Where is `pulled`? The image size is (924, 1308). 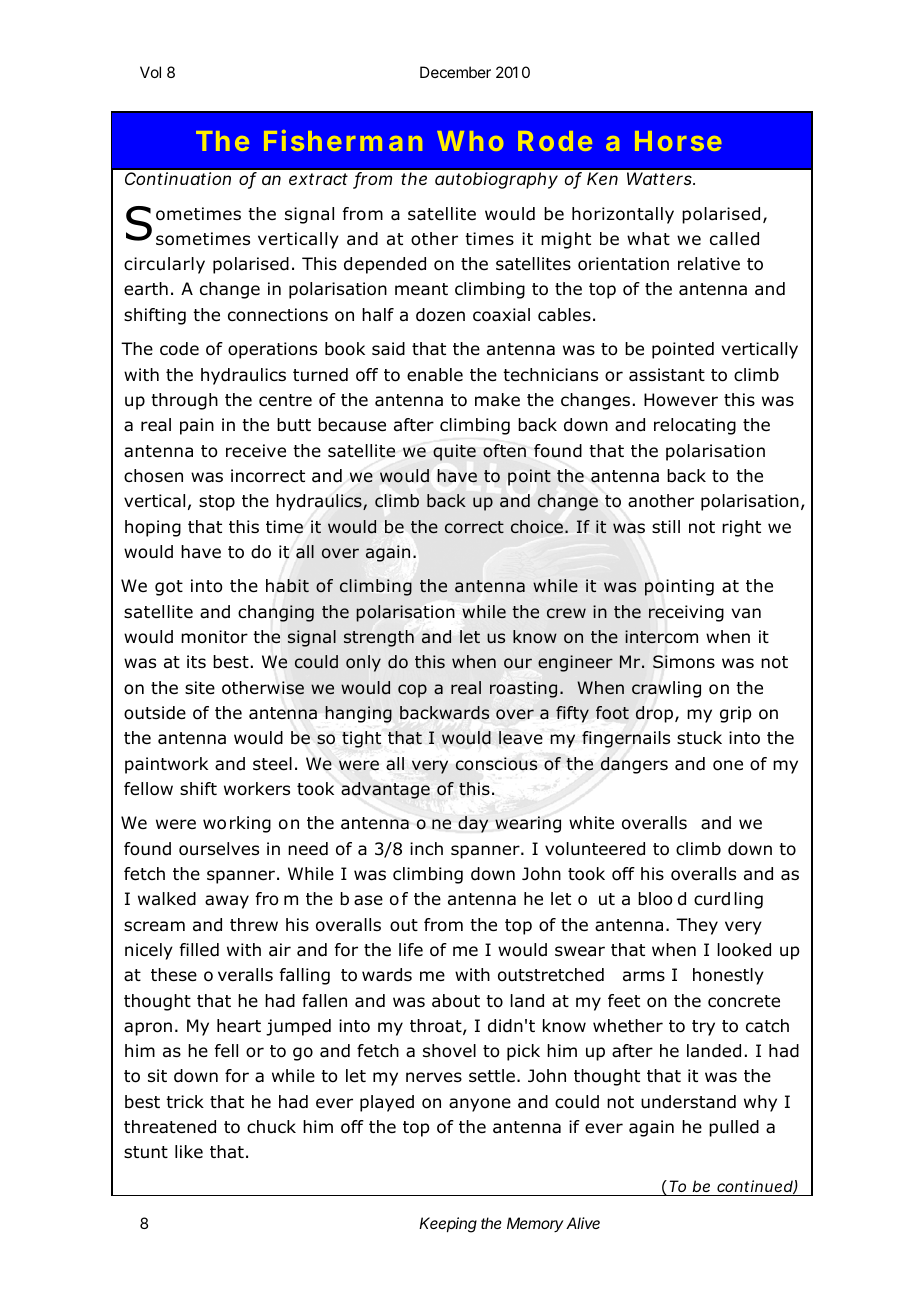
pulled is located at coordinates (734, 1128).
